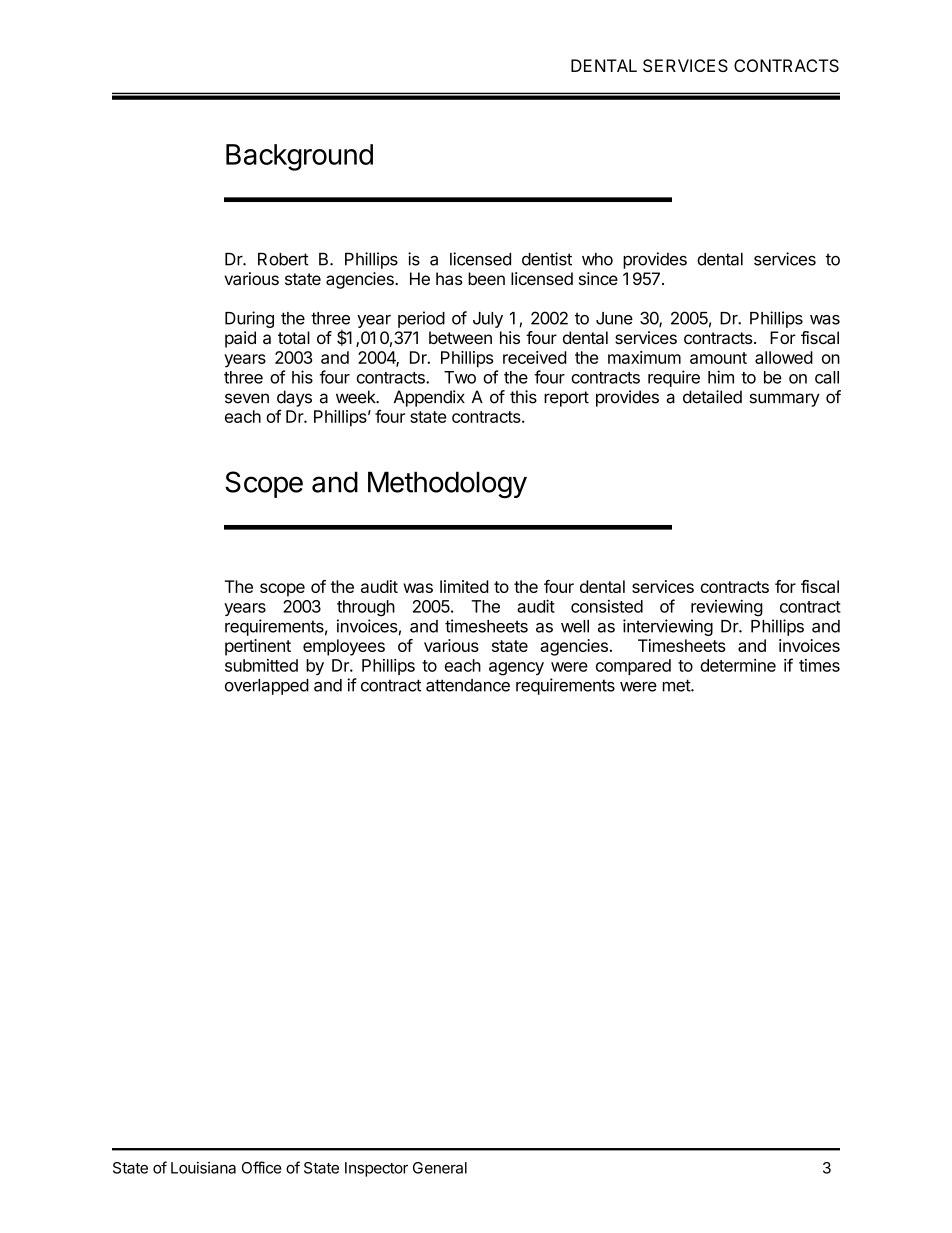  Describe the element at coordinates (516, 669) in the screenshot. I see `agency` at that location.
